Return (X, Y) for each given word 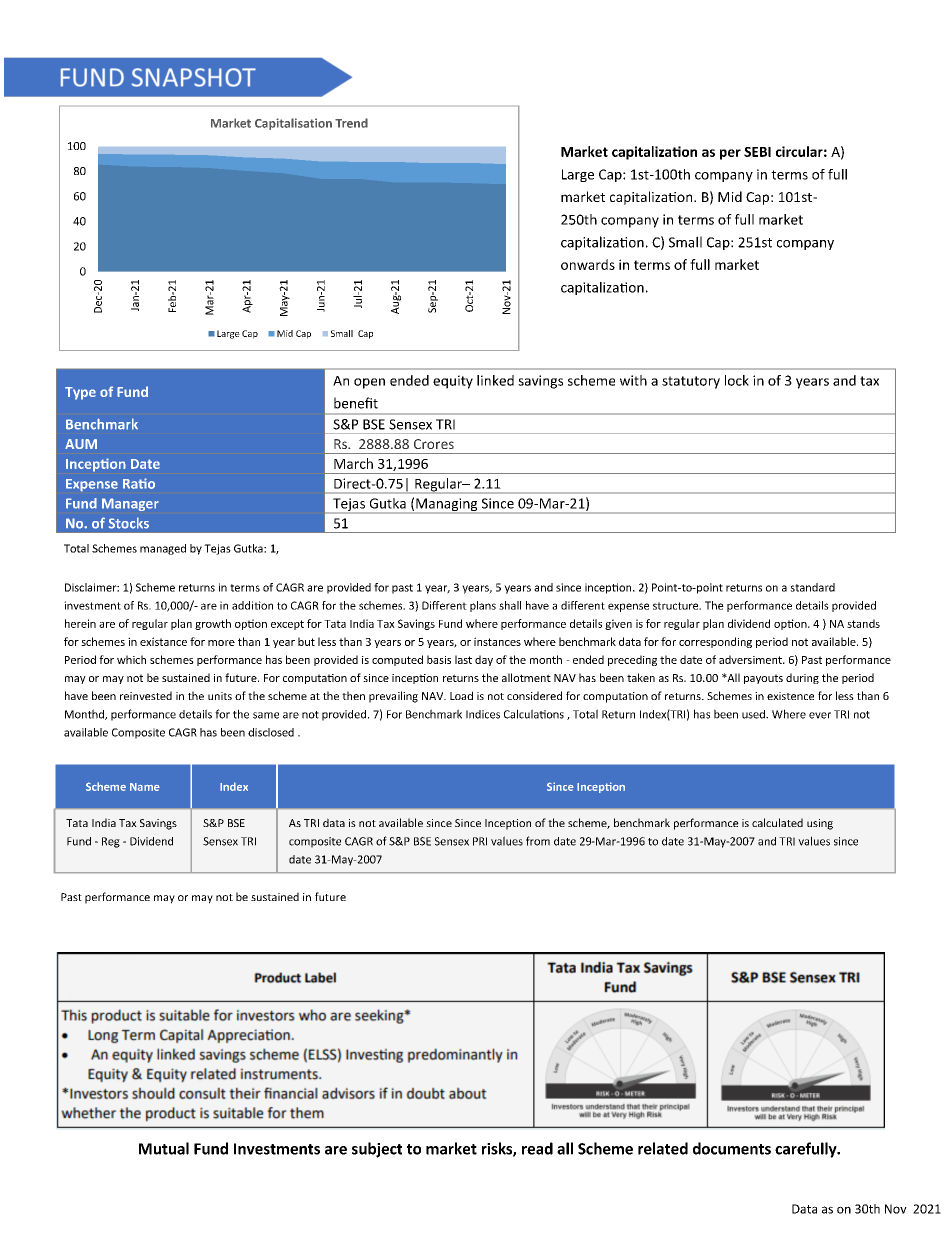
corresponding (715, 642)
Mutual (164, 1148)
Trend (351, 123)
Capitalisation (293, 124)
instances (497, 641)
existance (163, 641)
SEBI (757, 152)
